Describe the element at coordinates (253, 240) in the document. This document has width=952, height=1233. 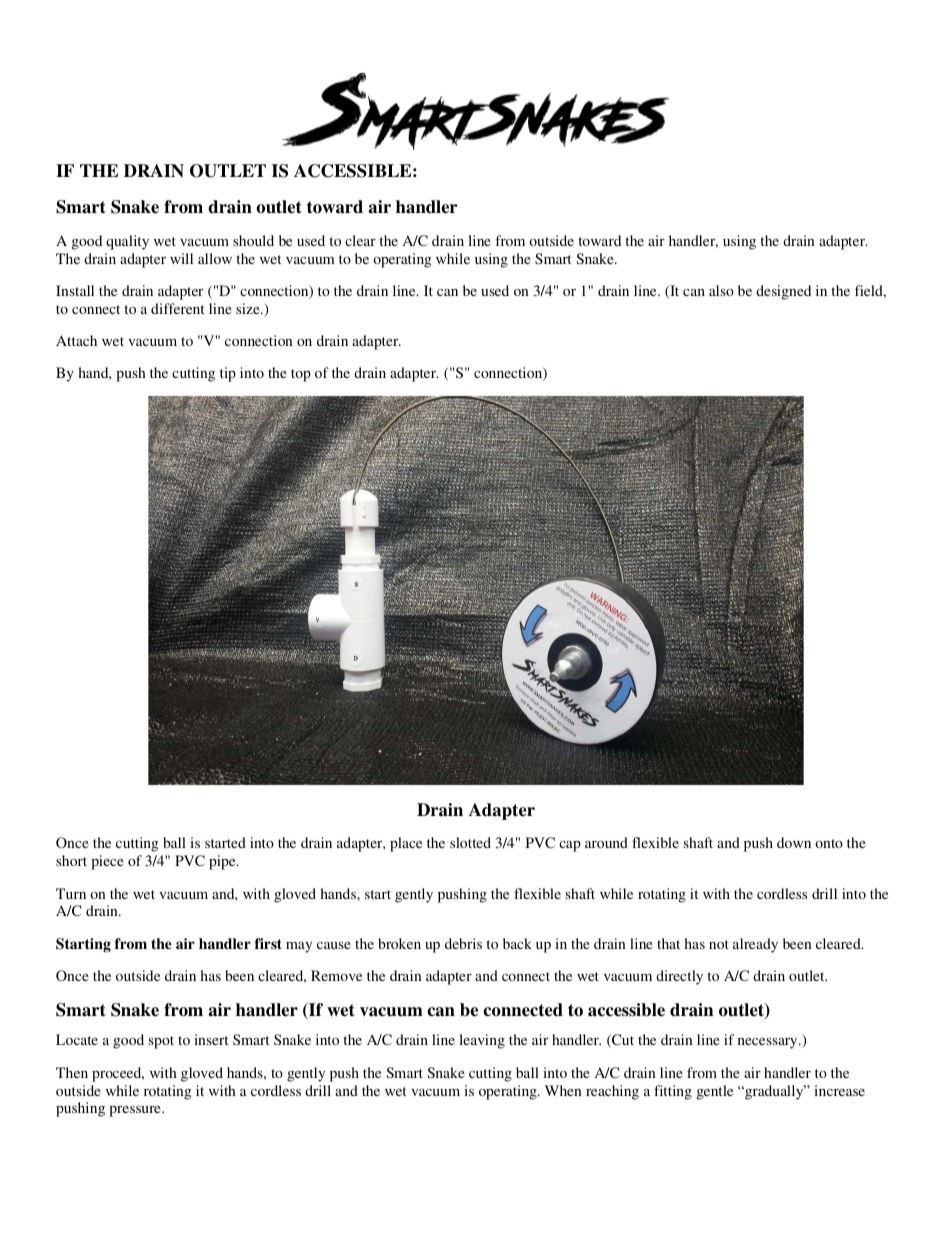
I see `should` at that location.
